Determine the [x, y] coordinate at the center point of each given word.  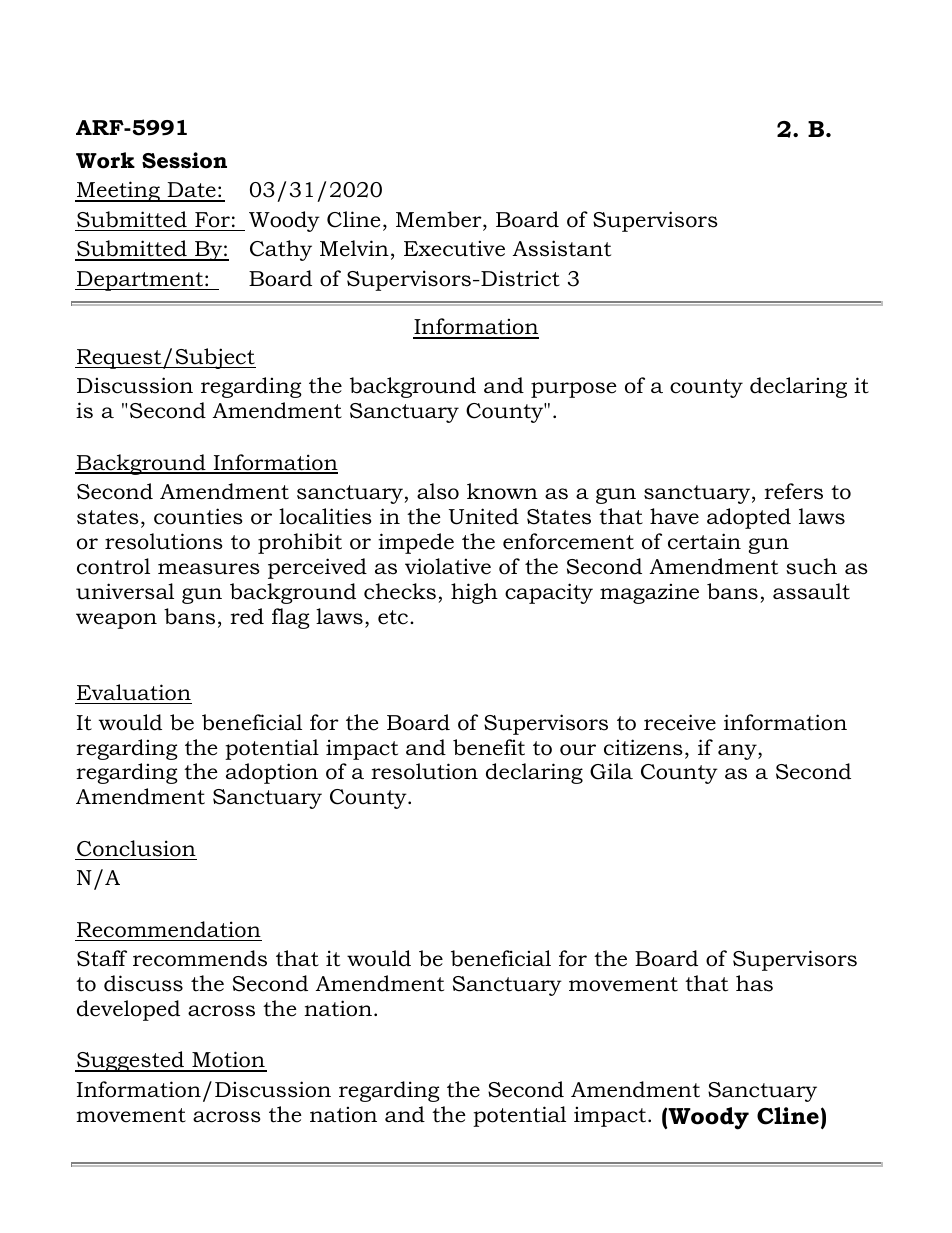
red [247, 616]
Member [440, 220]
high [474, 593]
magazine [649, 593]
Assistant [561, 248]
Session [184, 160]
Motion [228, 1061]
